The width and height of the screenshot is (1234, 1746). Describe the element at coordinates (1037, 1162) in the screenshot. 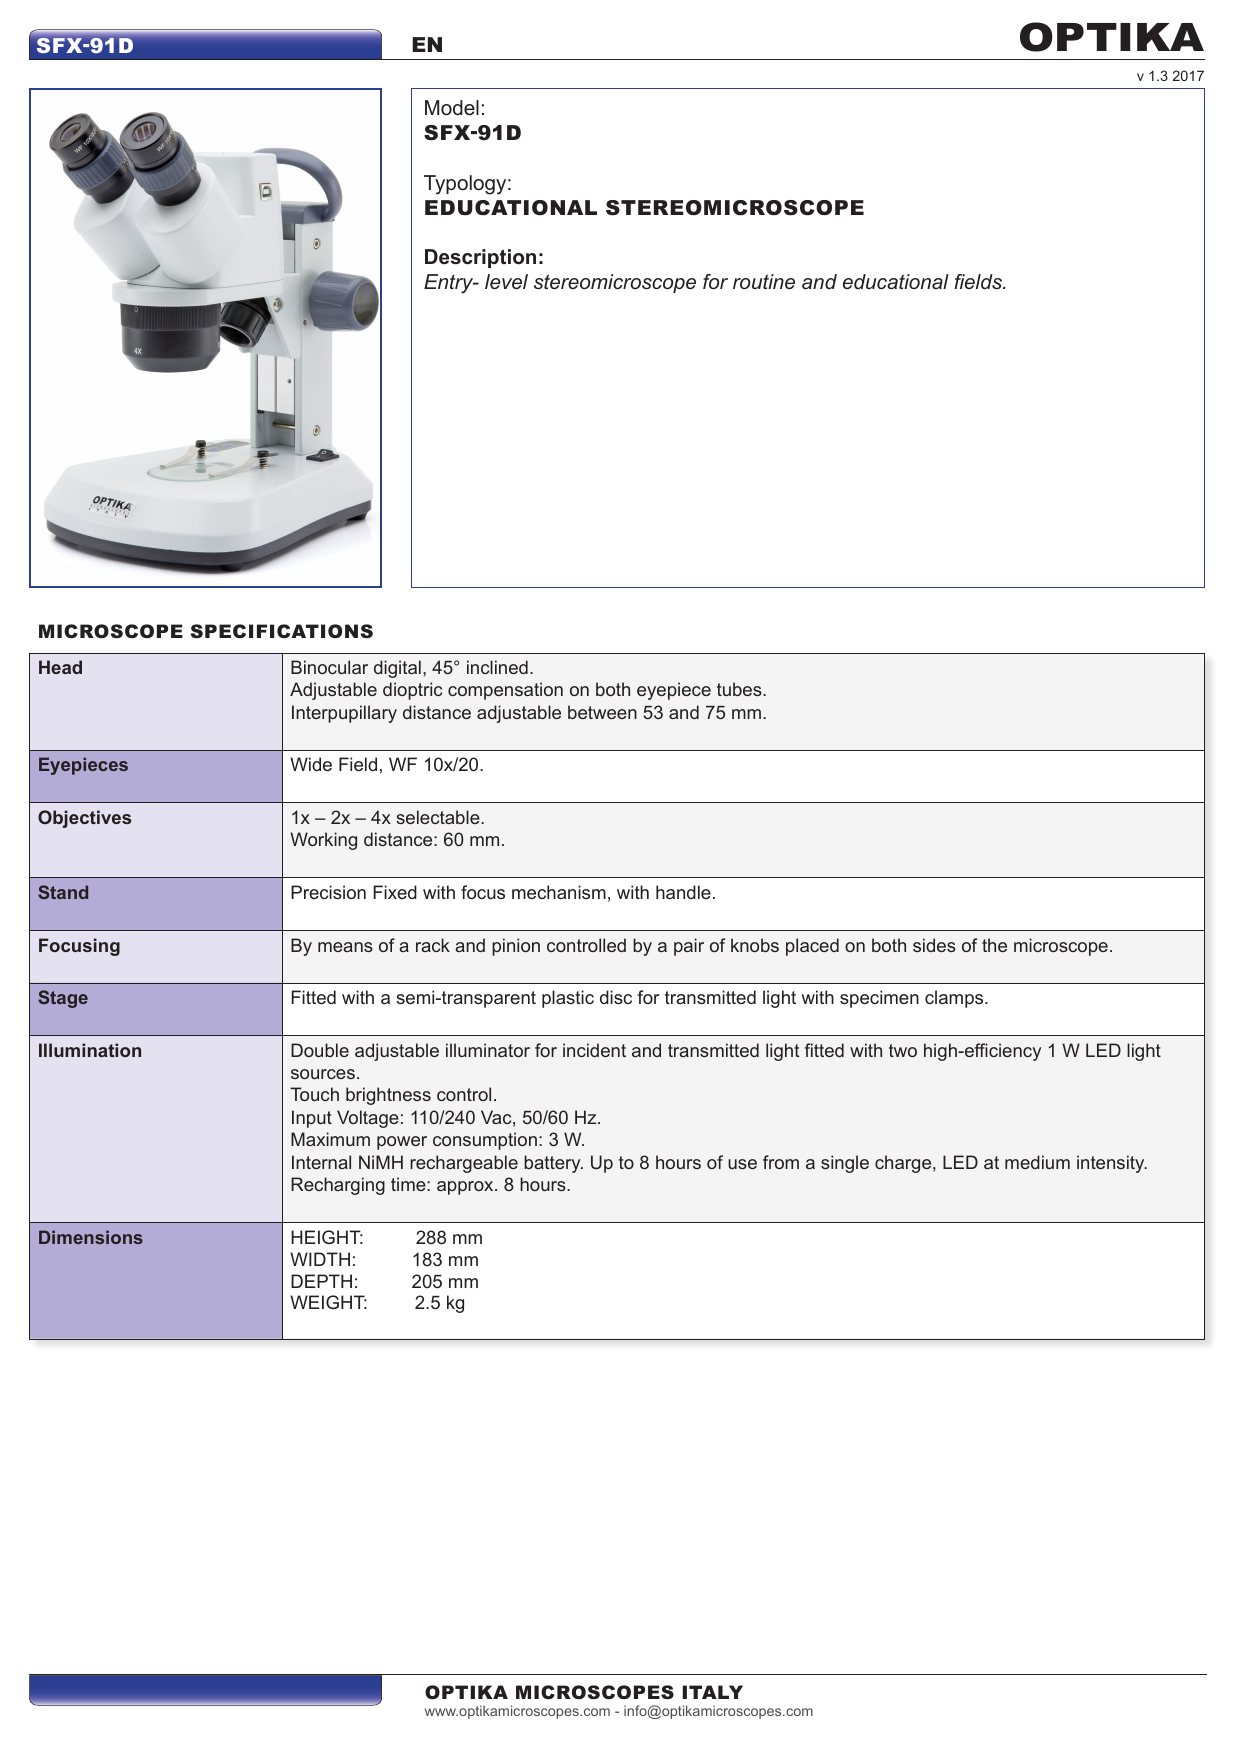

I see `medium` at that location.
